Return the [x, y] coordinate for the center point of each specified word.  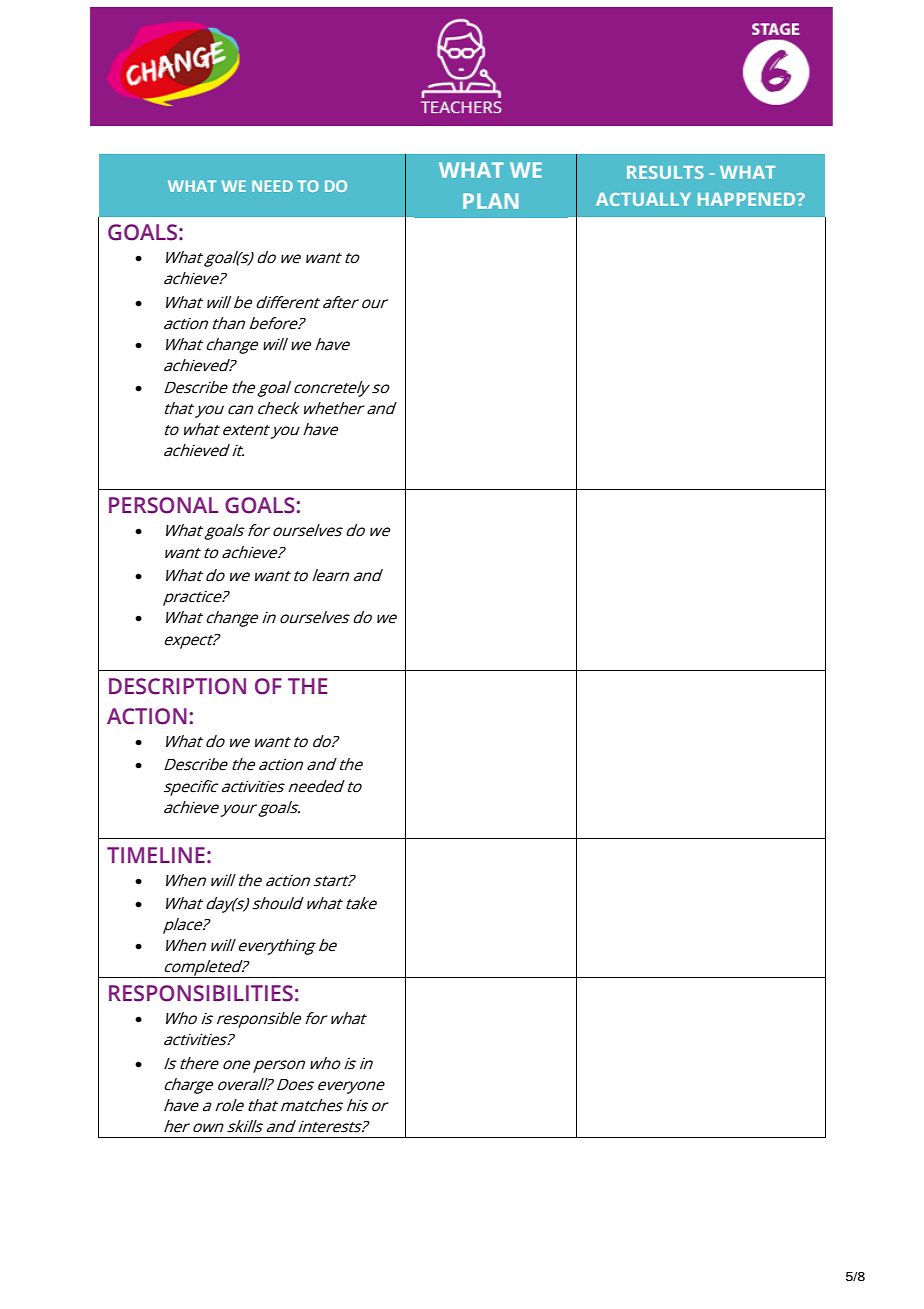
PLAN [490, 201]
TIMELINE [156, 855]
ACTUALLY [643, 199]
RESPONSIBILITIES [201, 993]
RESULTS [665, 172]
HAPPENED [748, 199]
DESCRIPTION [177, 686]
